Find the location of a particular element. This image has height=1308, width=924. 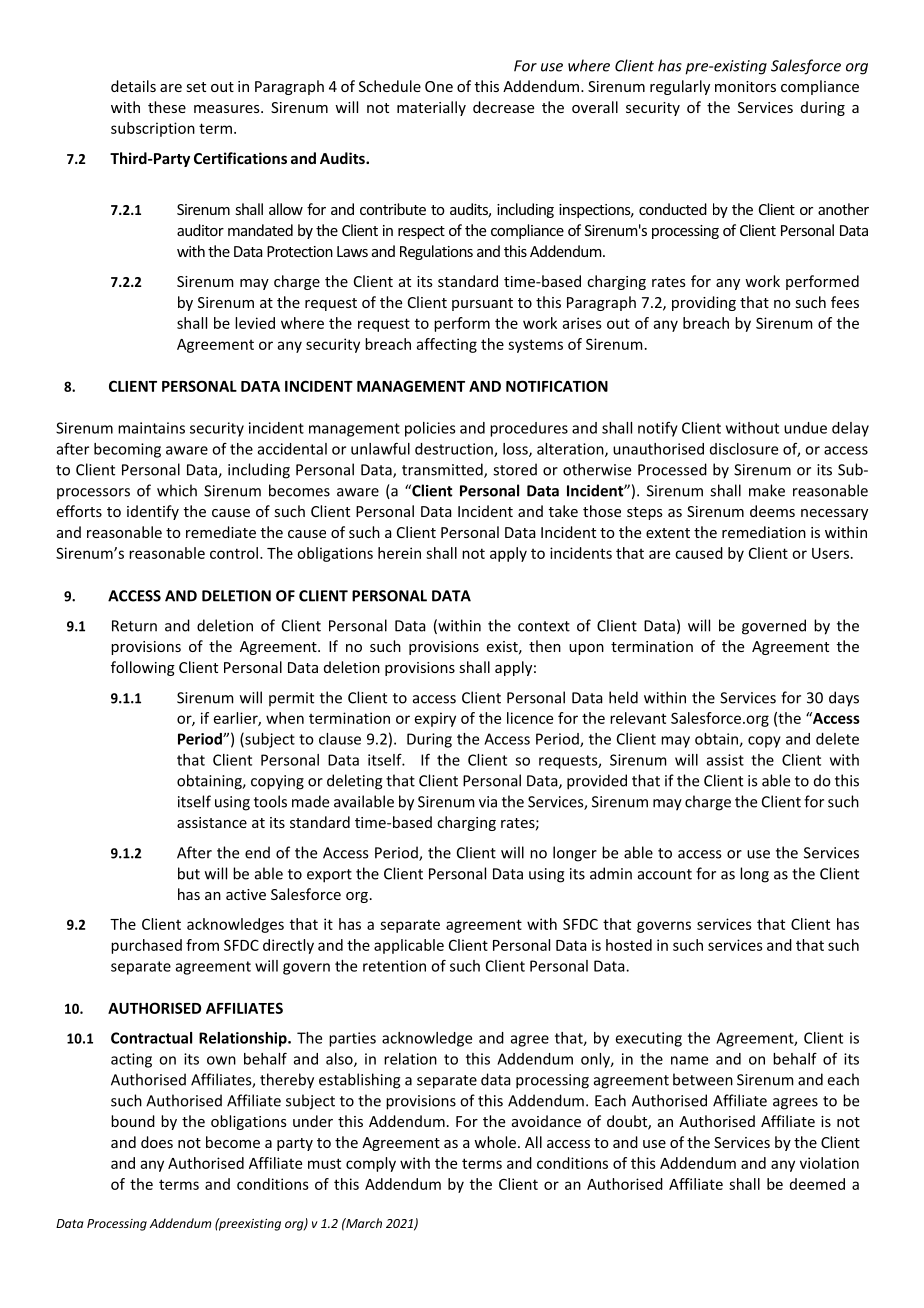

tools is located at coordinates (270, 801).
